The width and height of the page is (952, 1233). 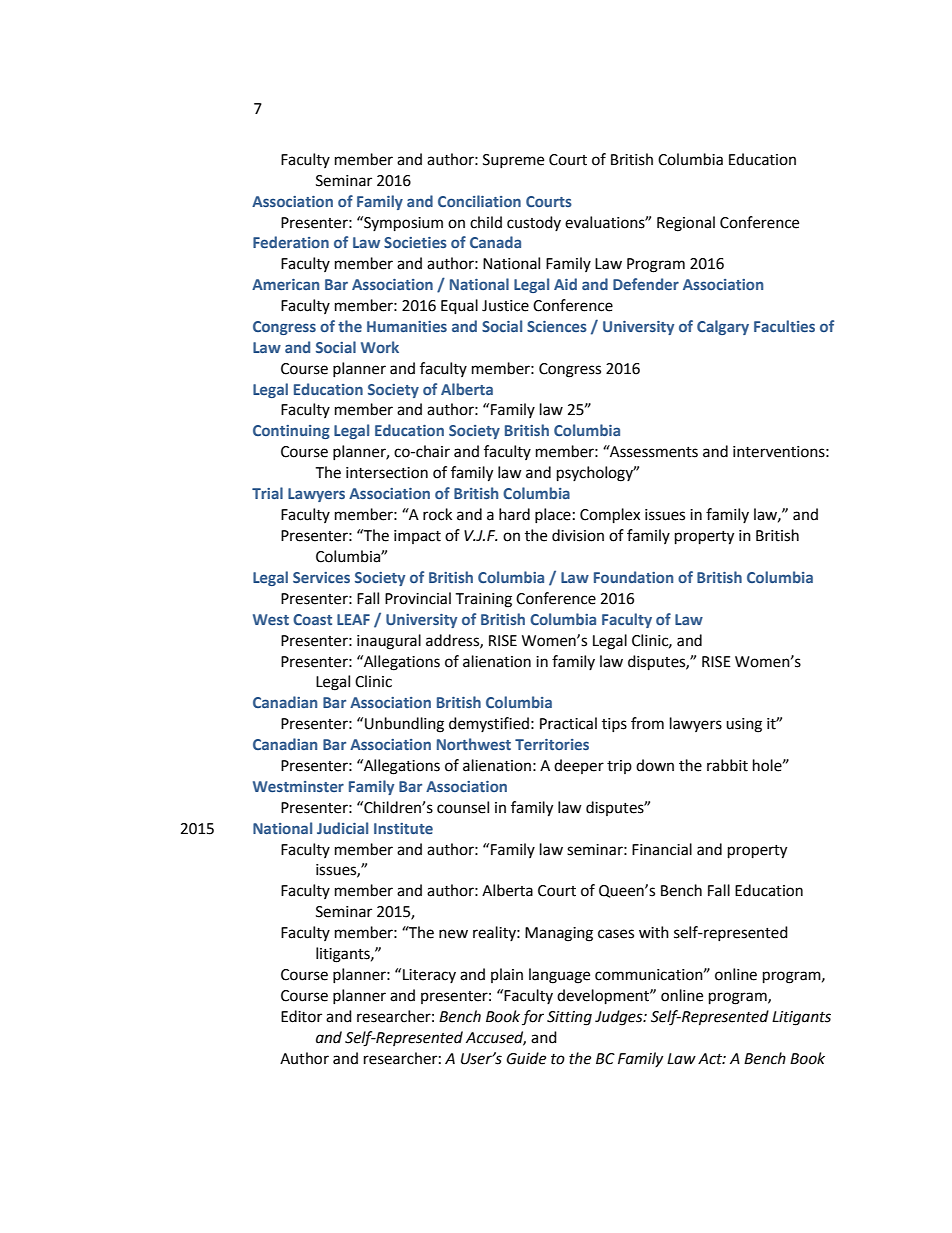 I want to click on Regional, so click(x=686, y=224).
